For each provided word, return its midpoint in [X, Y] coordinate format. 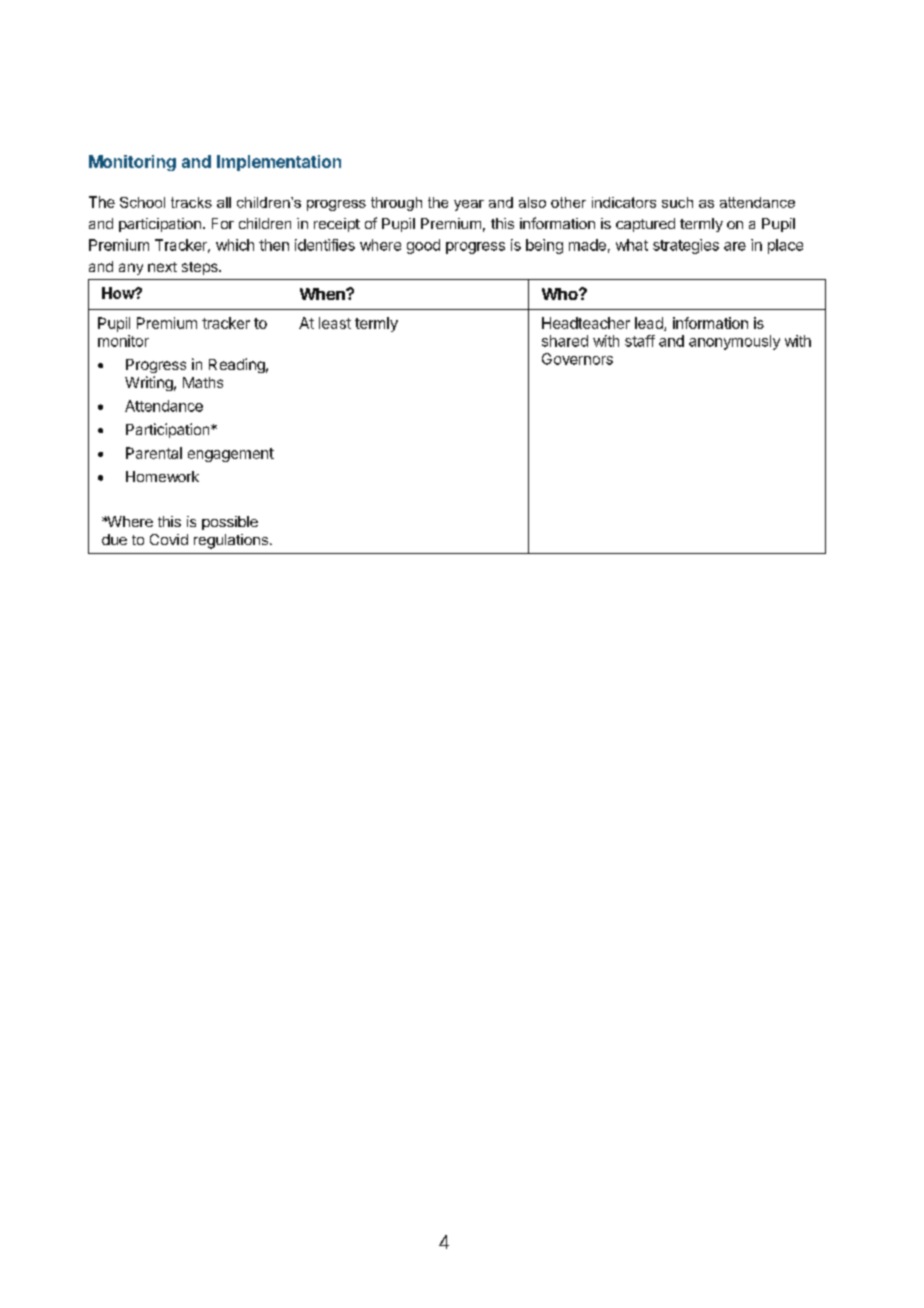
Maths [203, 382]
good [423, 246]
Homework [162, 476]
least [335, 323]
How [119, 293]
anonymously [734, 342]
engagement [231, 455]
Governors [577, 359]
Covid [169, 539]
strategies [686, 246]
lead [650, 324]
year [469, 205]
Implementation [279, 163]
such [677, 202]
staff [640, 341]
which [235, 245]
